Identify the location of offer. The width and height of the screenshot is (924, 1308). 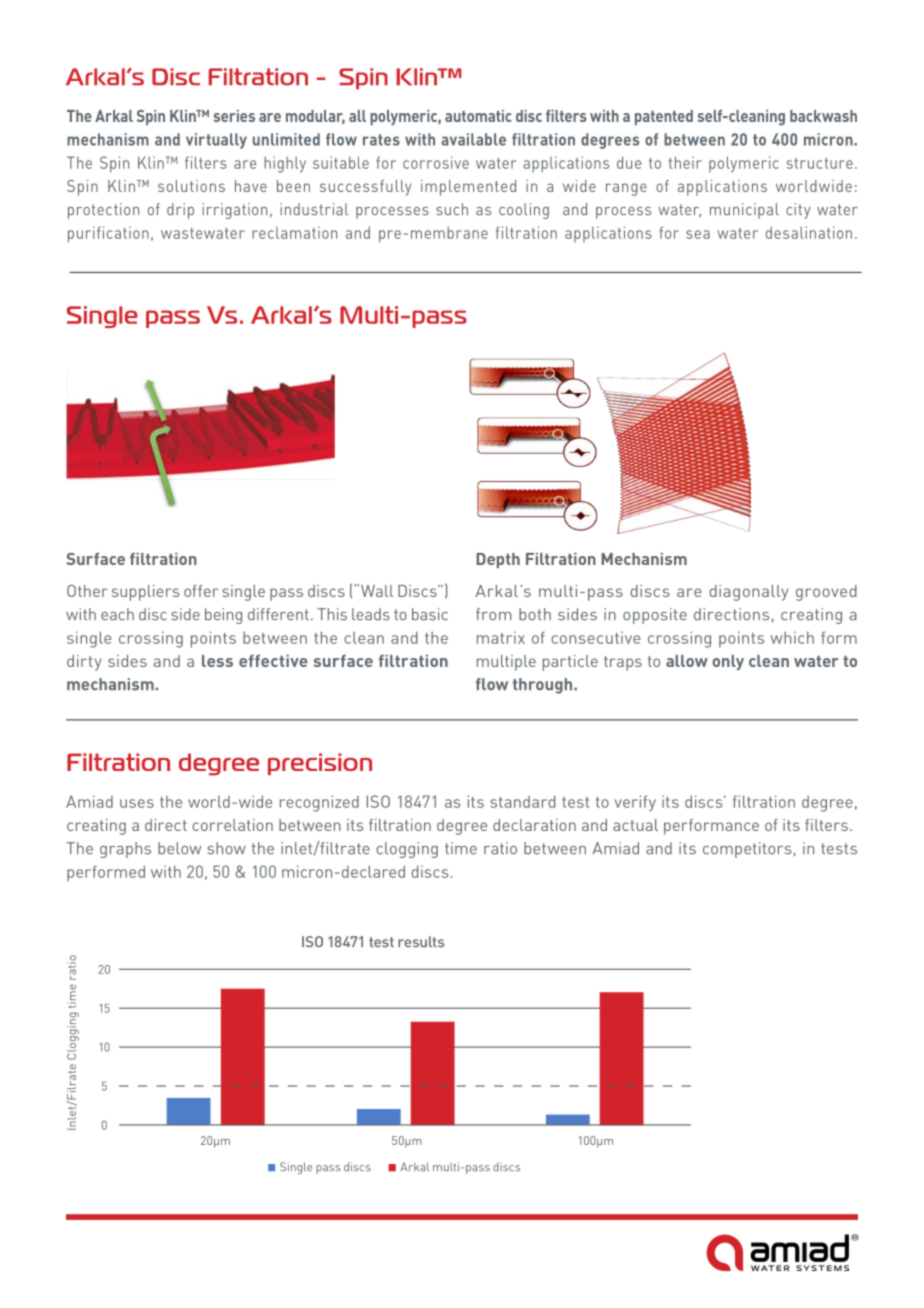
(201, 591).
